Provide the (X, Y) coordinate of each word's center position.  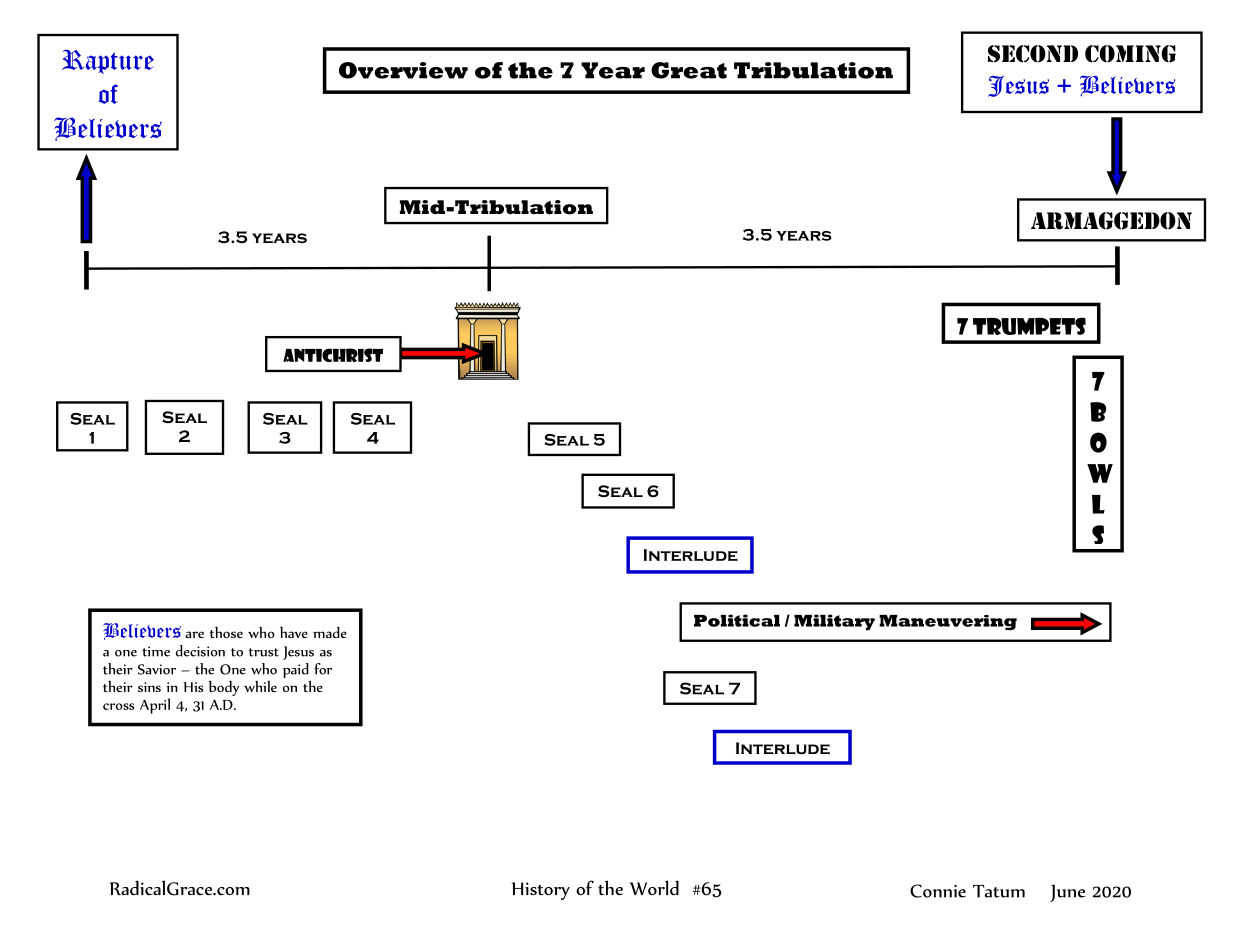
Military (834, 622)
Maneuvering (948, 622)
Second (1033, 54)
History (541, 891)
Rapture (108, 61)
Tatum (999, 891)
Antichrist (333, 355)
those (226, 632)
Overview (403, 70)
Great (689, 70)
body (224, 688)
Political (737, 620)
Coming (1130, 54)
